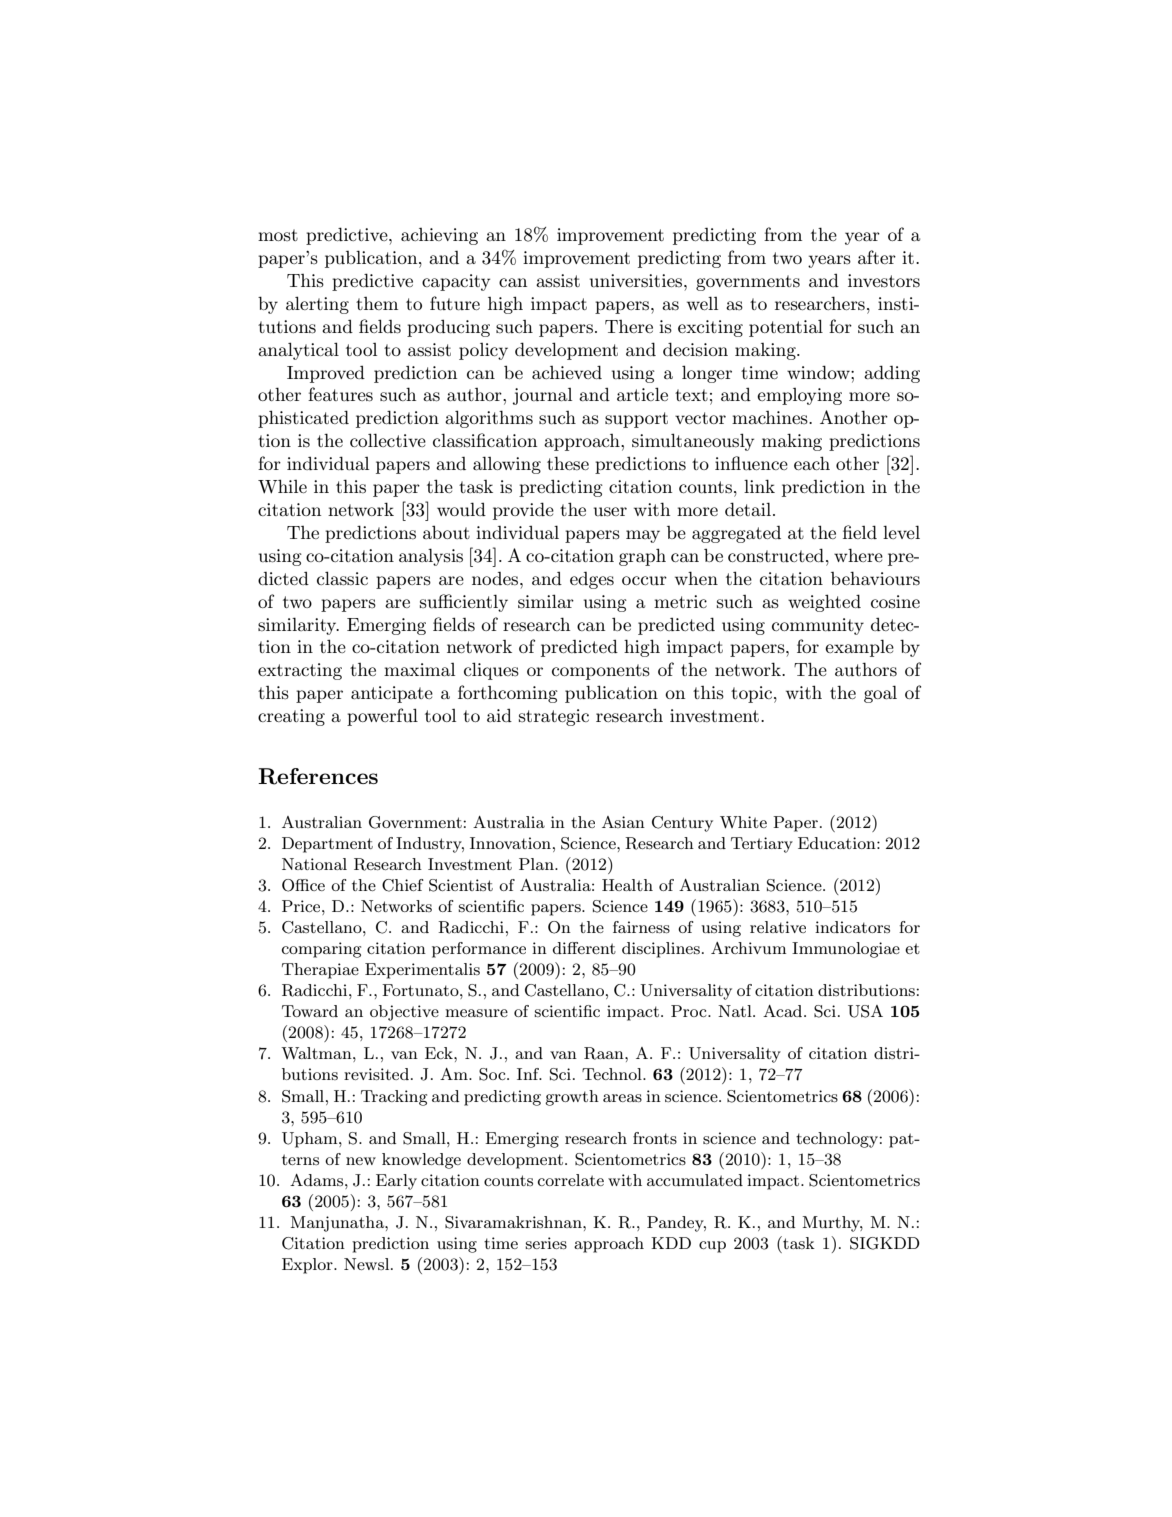 The width and height of the document is (1172, 1517). I want to click on Tertiary, so click(762, 845).
